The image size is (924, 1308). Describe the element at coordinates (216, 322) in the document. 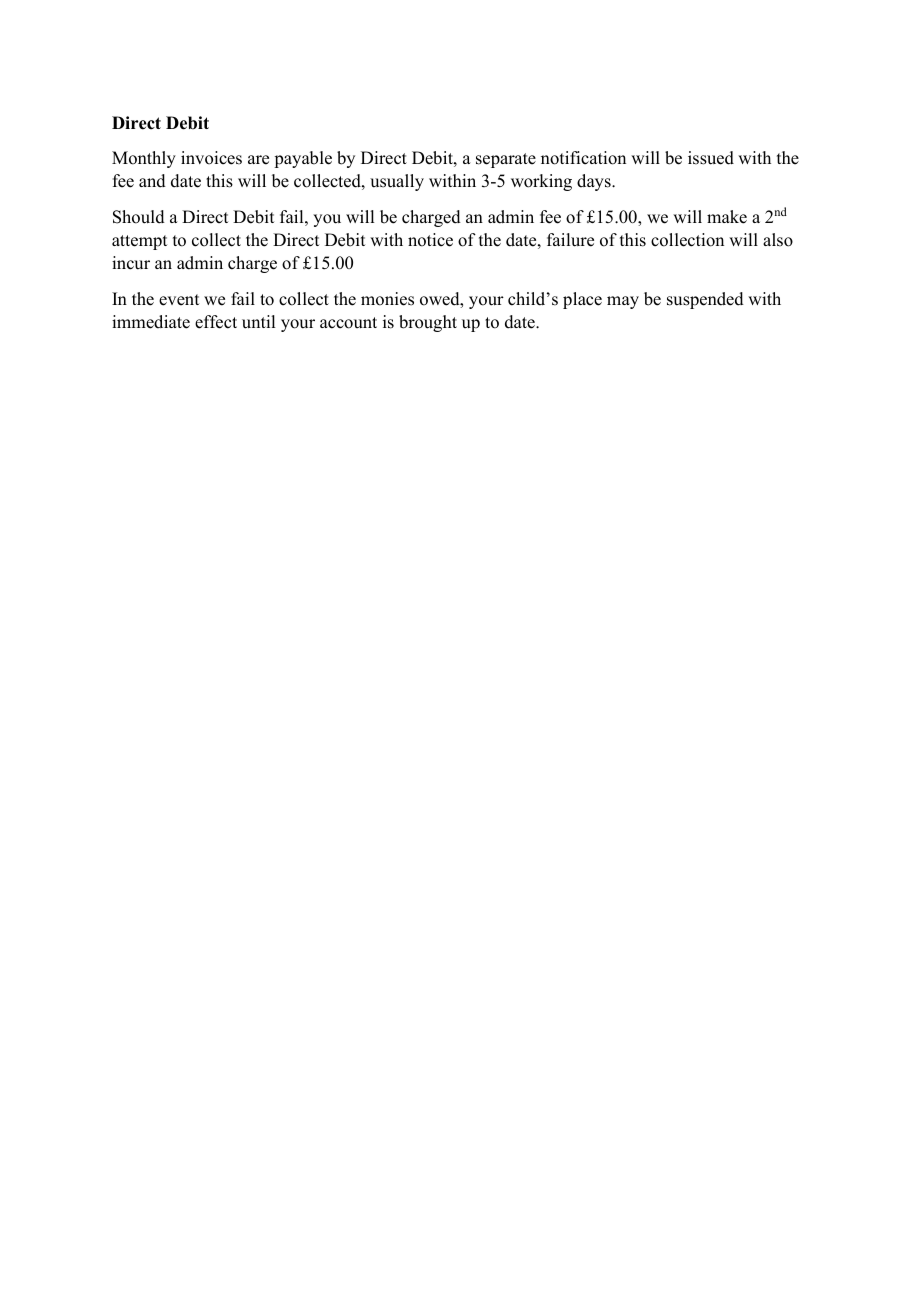

I see `effect` at that location.
